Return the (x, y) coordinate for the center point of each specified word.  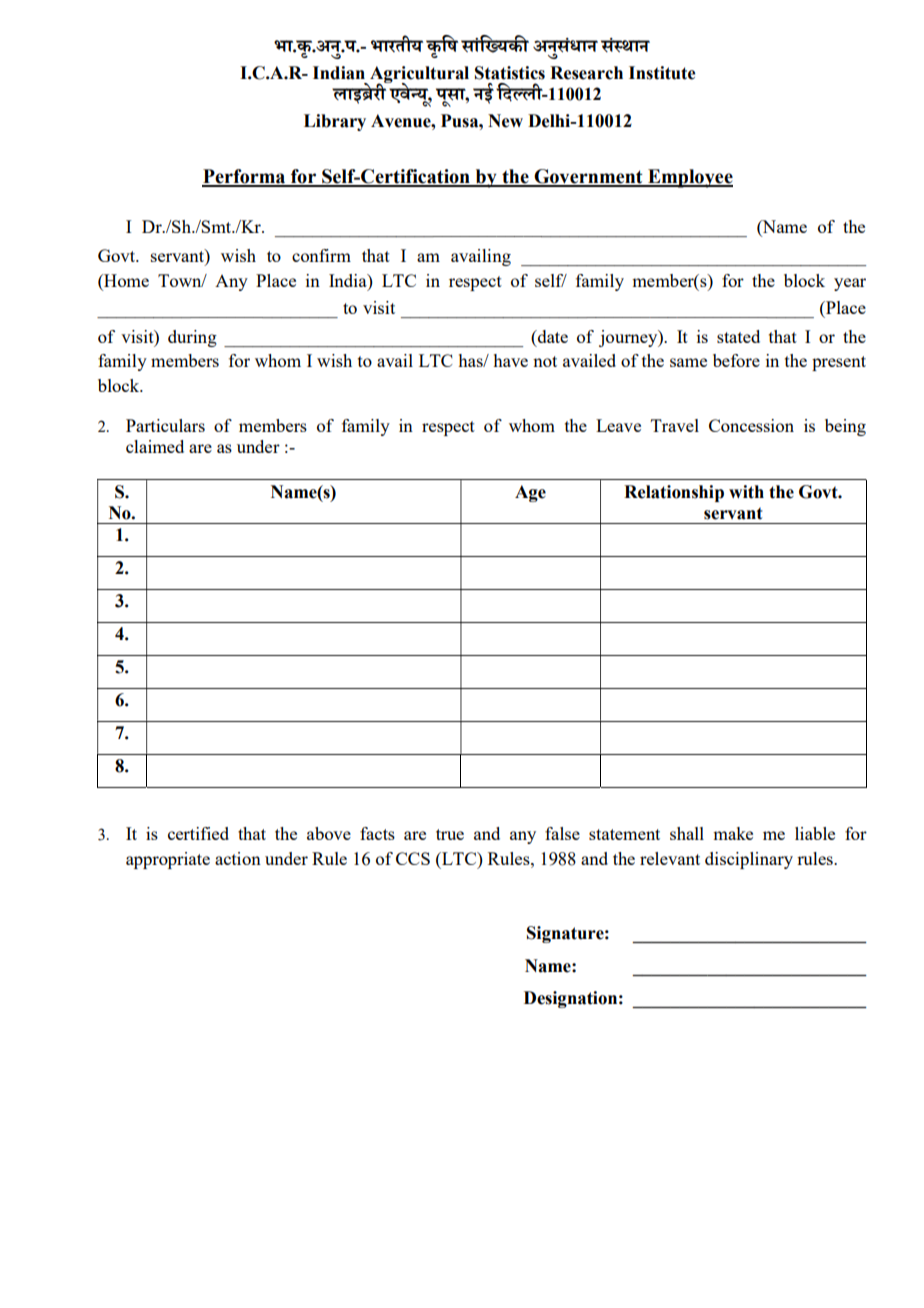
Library (335, 122)
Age (530, 493)
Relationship (674, 493)
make (733, 833)
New (505, 121)
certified (198, 833)
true (450, 834)
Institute (662, 73)
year (850, 284)
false (562, 833)
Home (125, 282)
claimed (155, 446)
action (238, 858)
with (746, 492)
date (552, 336)
